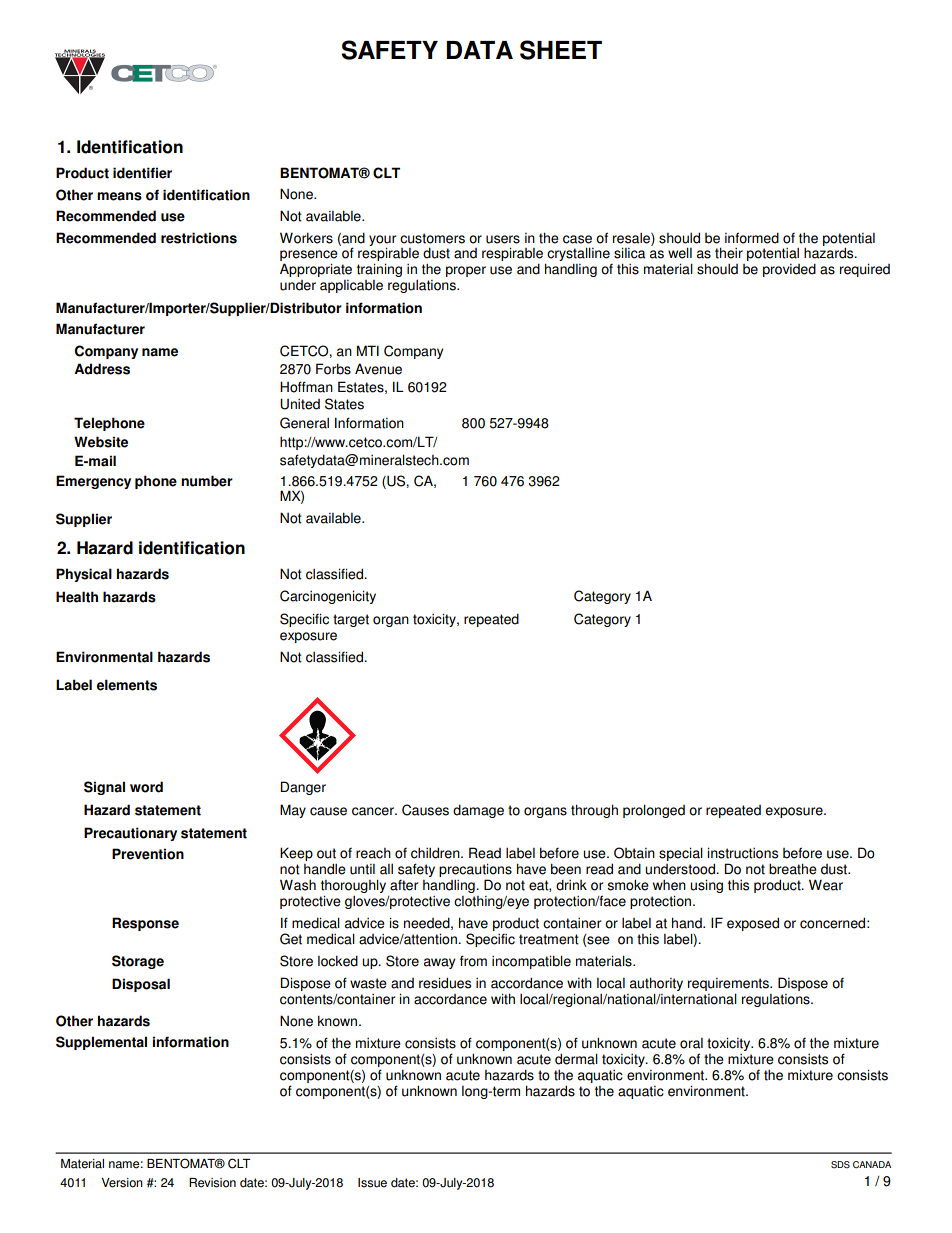 This screenshot has height=1233, width=952. What do you see at coordinates (142, 173) in the screenshot?
I see `identifier` at bounding box center [142, 173].
